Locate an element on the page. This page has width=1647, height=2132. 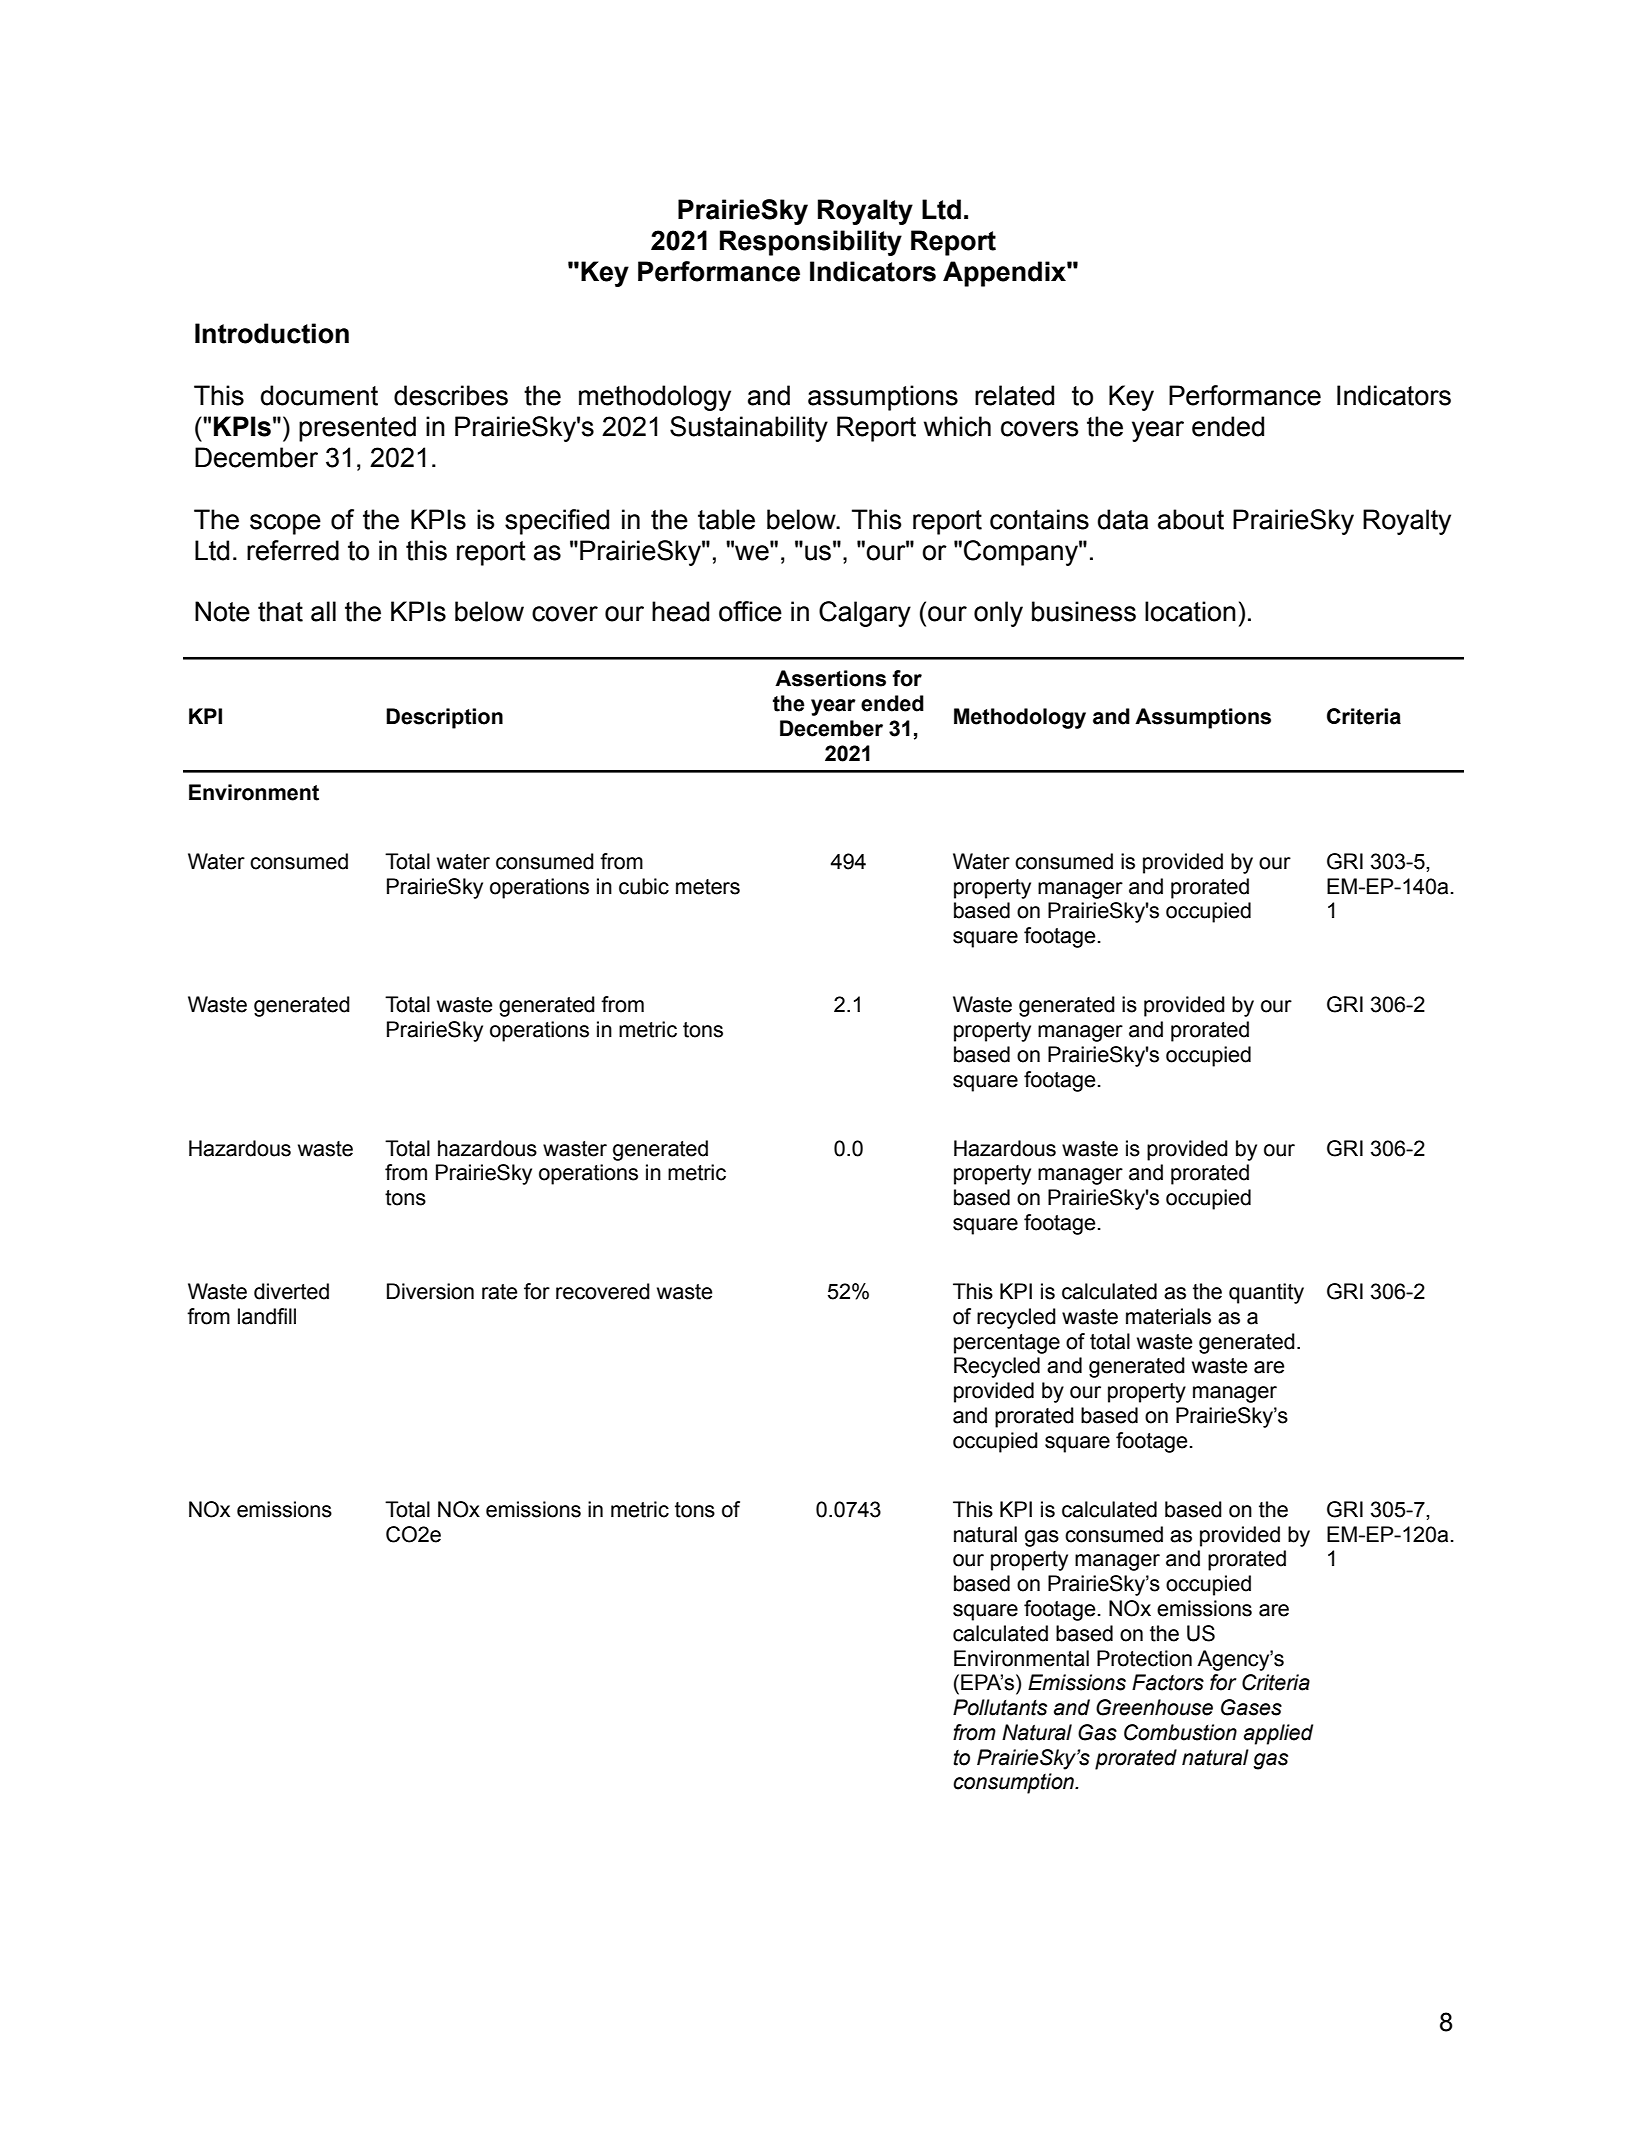
Introduction is located at coordinates (272, 333).
